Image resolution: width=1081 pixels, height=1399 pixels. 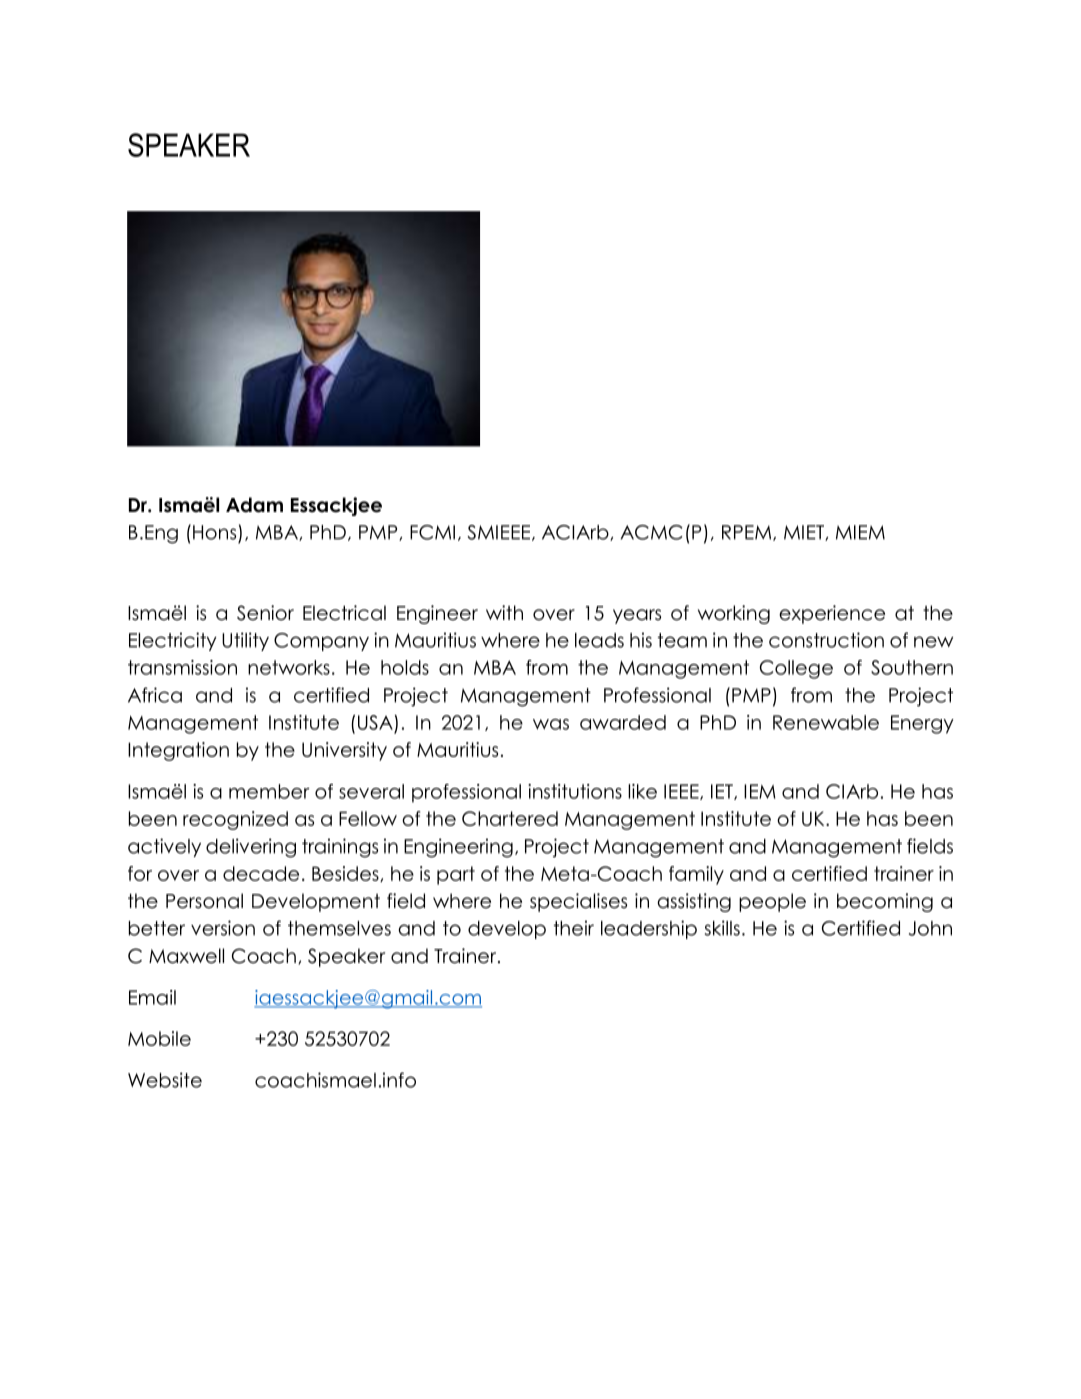 I want to click on Renewable, so click(x=826, y=722).
